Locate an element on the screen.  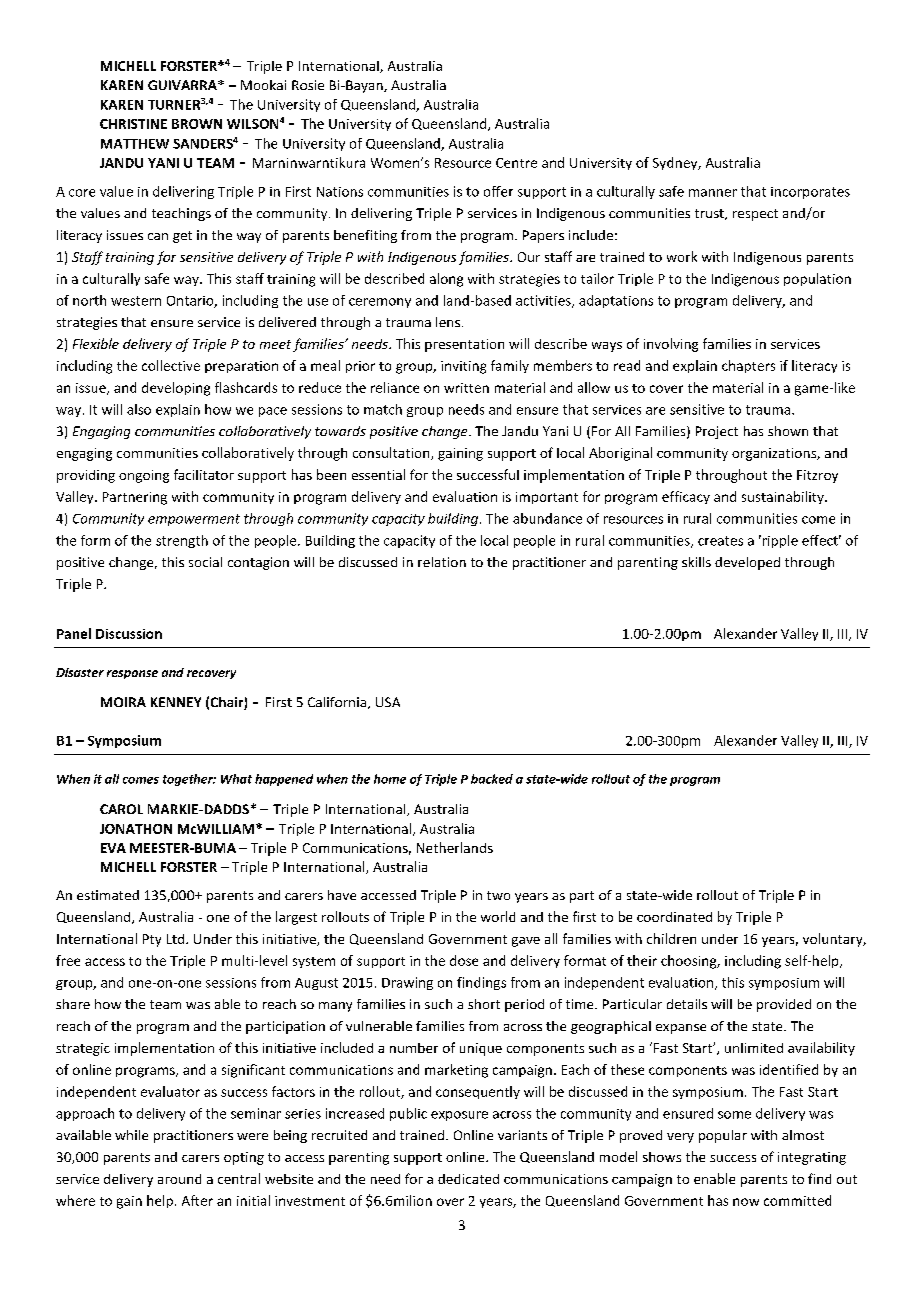
USA is located at coordinates (388, 702).
